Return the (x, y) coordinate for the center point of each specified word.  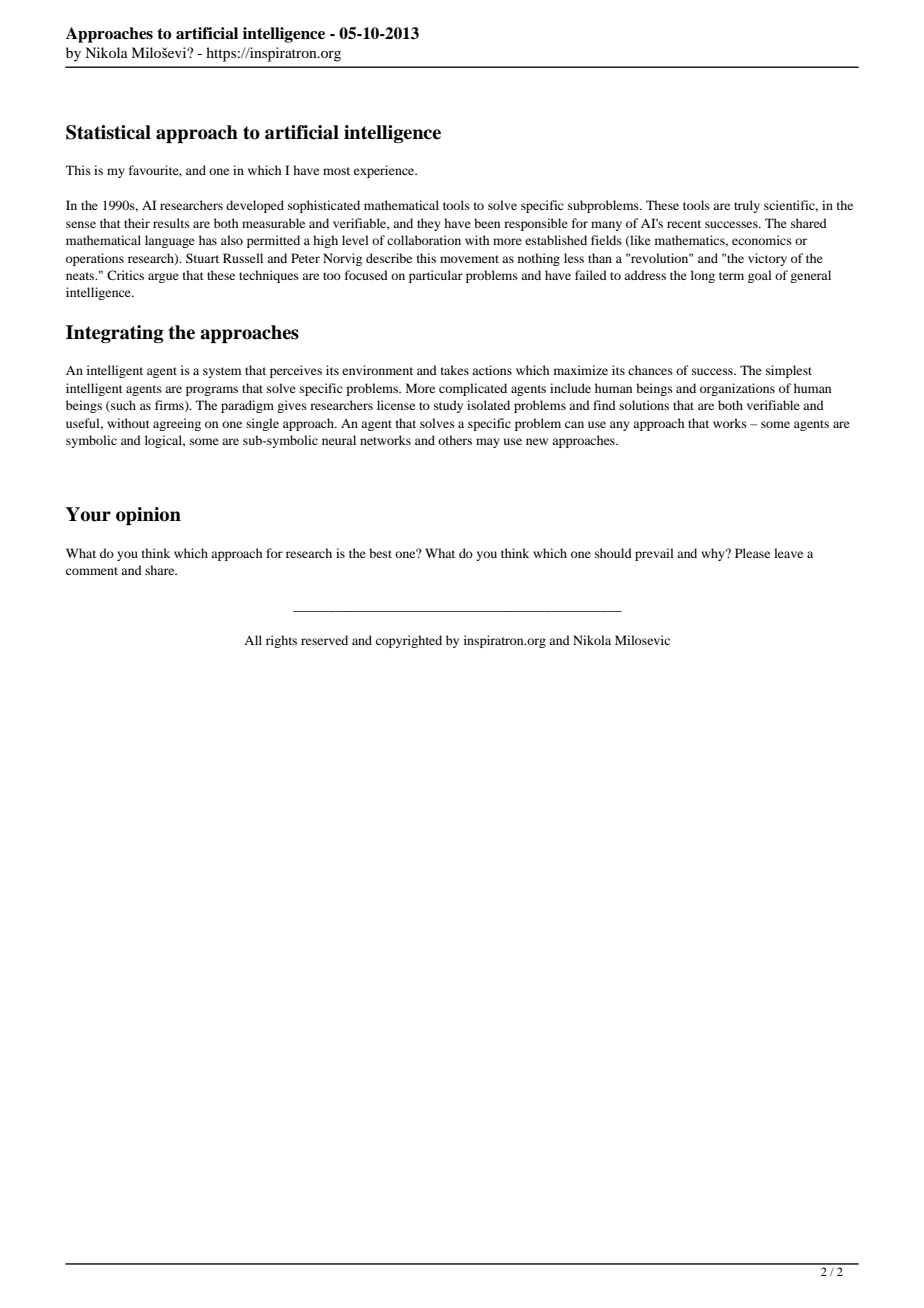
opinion (148, 516)
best (380, 553)
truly (747, 206)
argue (163, 278)
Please (752, 553)
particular (436, 276)
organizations (737, 389)
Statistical (108, 132)
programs (212, 391)
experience (385, 171)
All (253, 640)
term (731, 276)
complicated (473, 389)
